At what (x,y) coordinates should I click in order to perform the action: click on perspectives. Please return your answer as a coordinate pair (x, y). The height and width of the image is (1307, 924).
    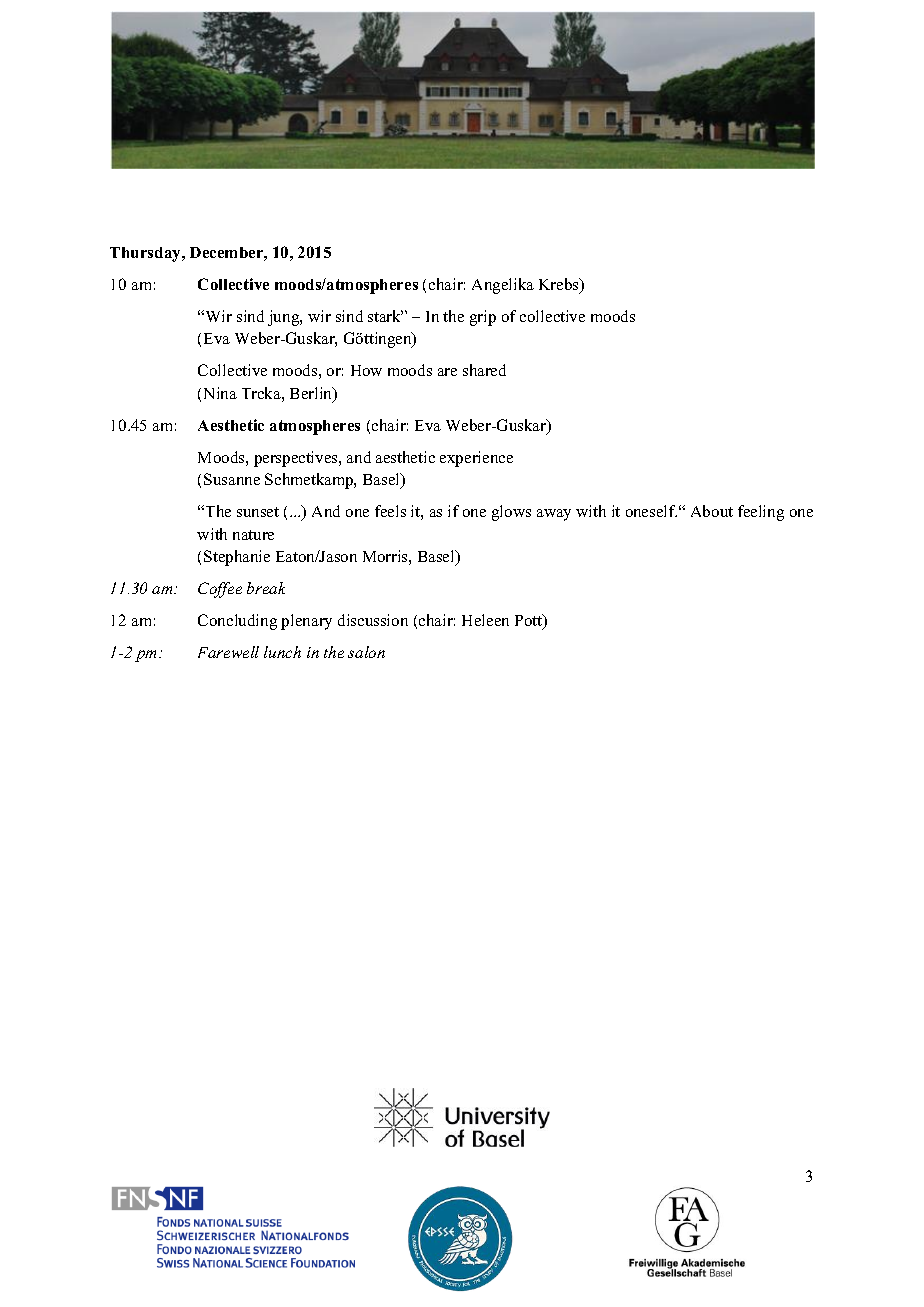
    Looking at the image, I should click on (297, 459).
